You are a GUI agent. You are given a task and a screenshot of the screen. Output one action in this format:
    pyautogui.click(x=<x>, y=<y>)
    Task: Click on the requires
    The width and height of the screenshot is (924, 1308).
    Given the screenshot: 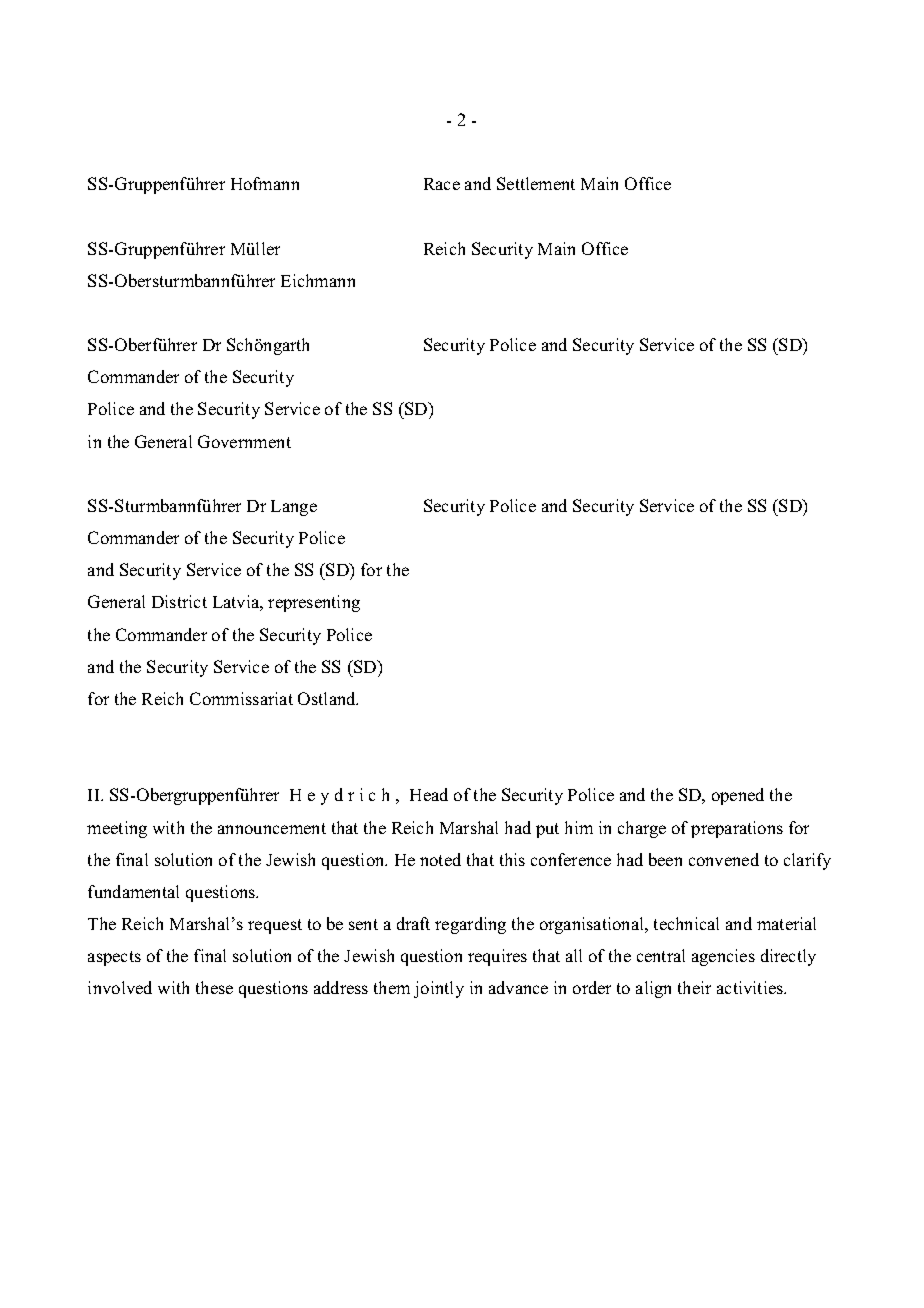 What is the action you would take?
    pyautogui.click(x=497, y=957)
